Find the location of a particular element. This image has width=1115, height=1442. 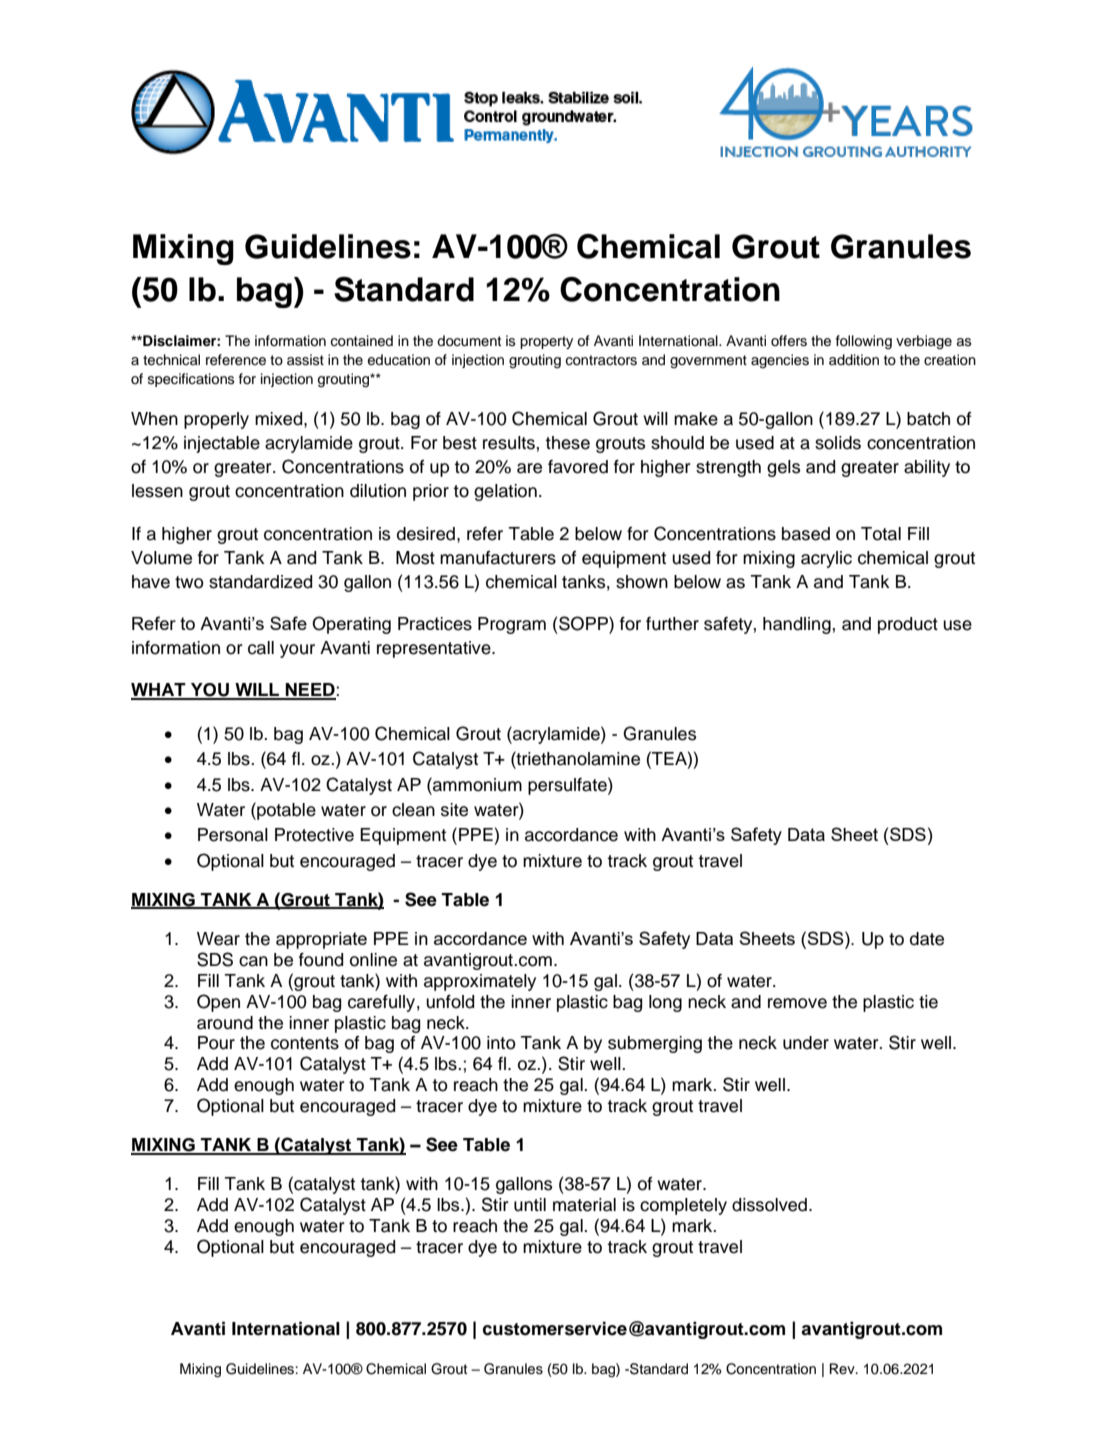

specifications is located at coordinates (191, 380).
